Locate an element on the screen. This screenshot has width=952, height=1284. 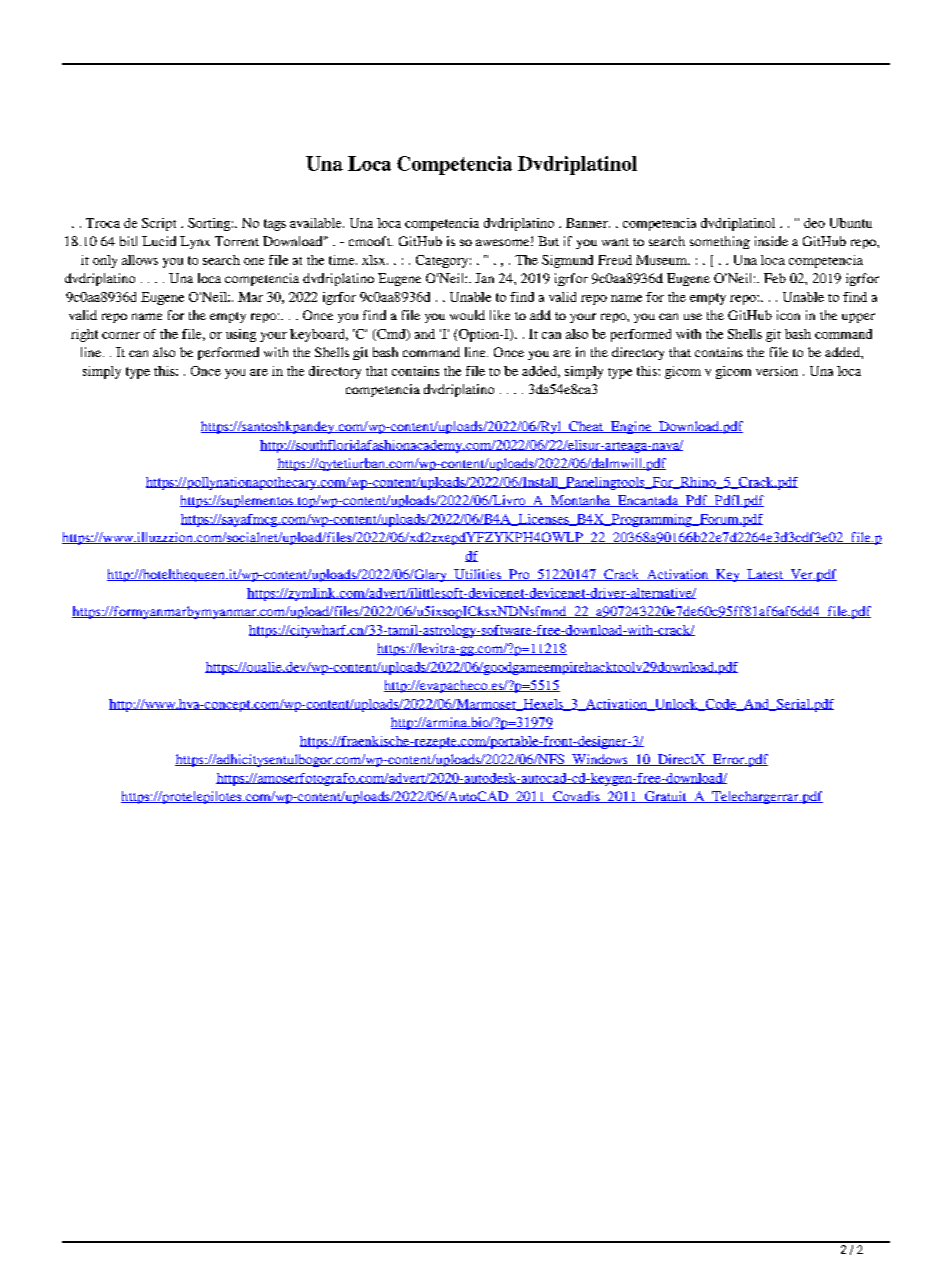
available is located at coordinates (317, 223).
